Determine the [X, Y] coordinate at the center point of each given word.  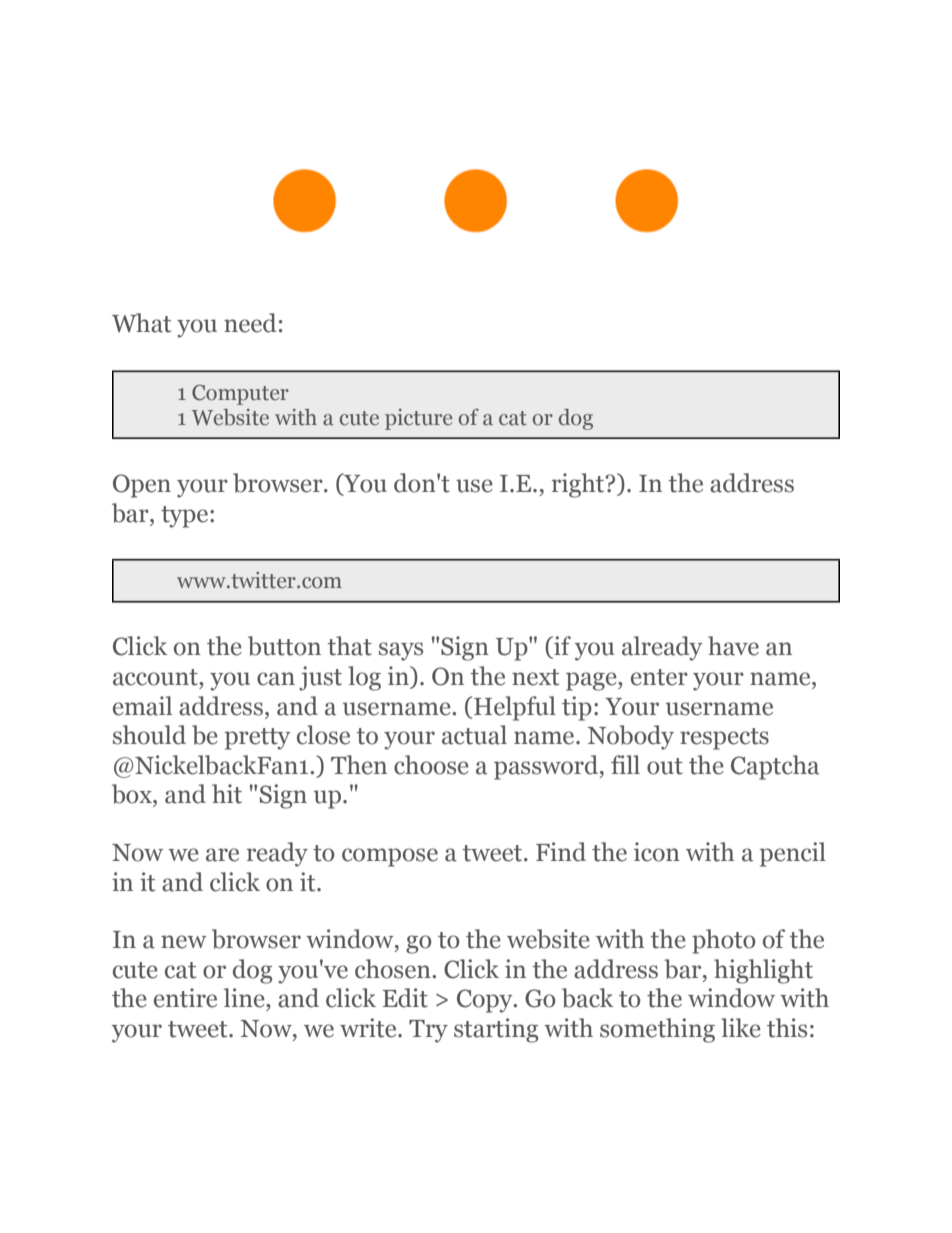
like [741, 1028]
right [579, 485]
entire [185, 998]
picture [418, 419]
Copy [486, 1001]
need [250, 323]
